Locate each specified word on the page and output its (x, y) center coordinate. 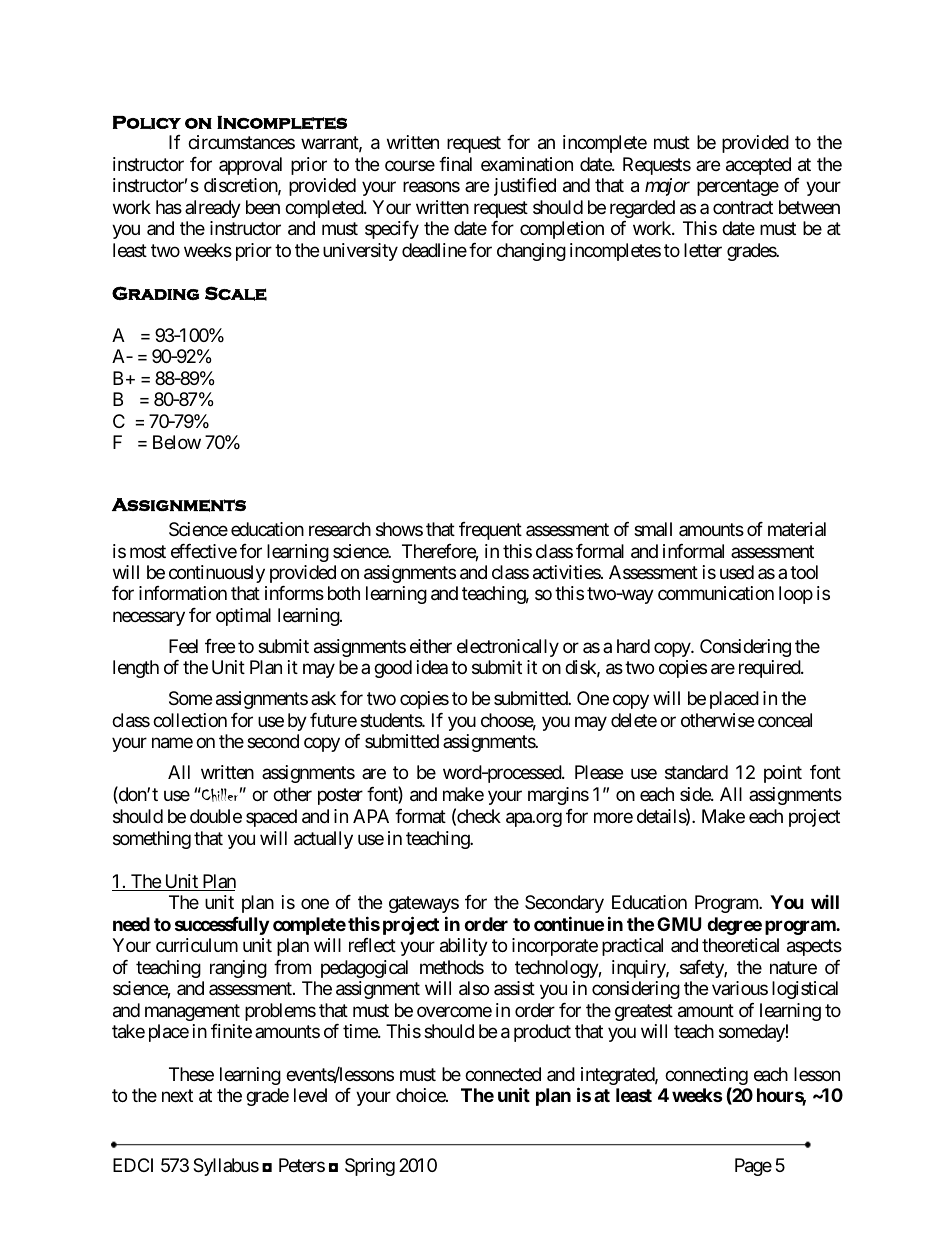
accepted (758, 166)
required (770, 669)
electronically (508, 648)
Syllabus (226, 1167)
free (220, 646)
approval (250, 166)
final (455, 164)
